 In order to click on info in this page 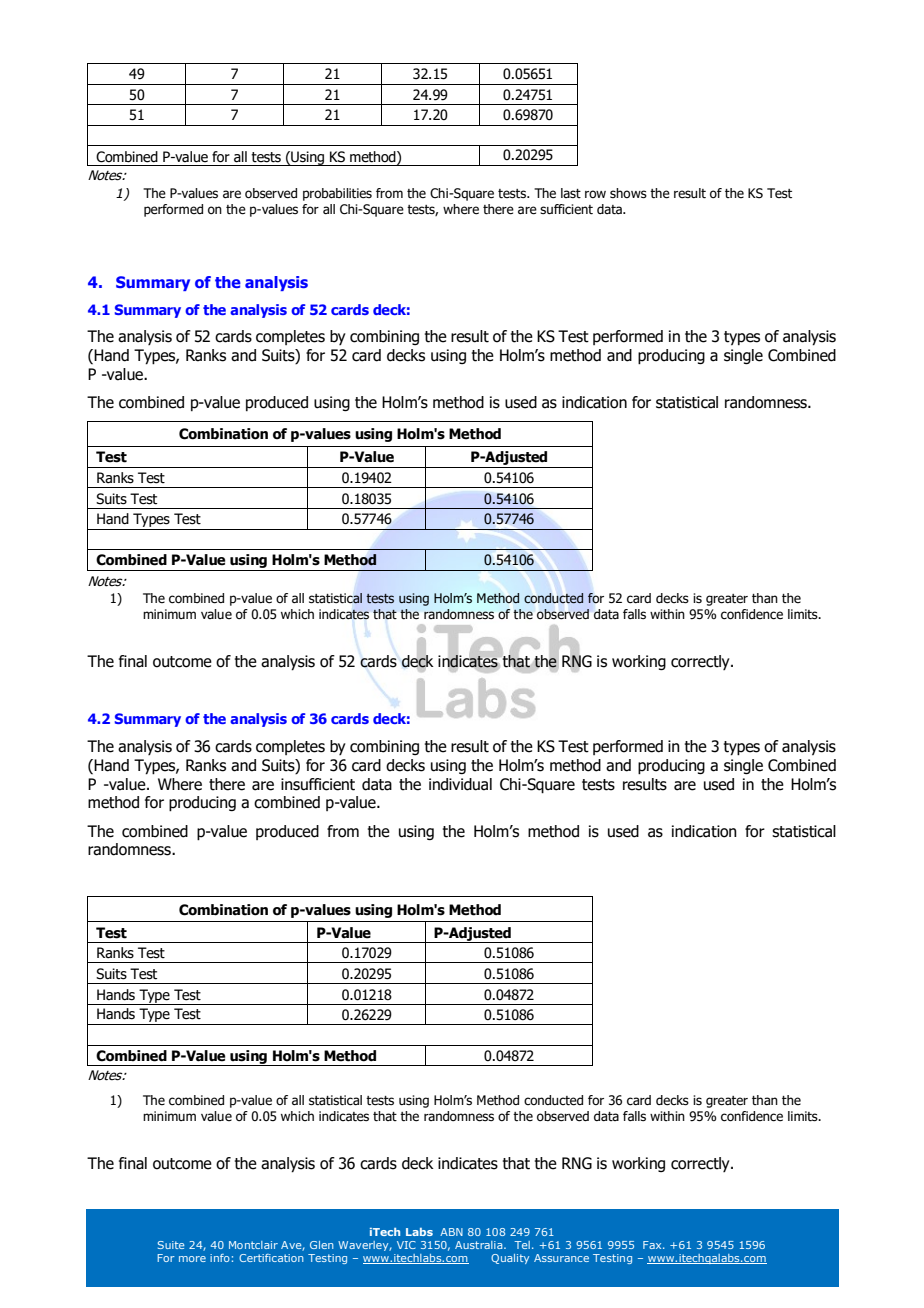, I will do `click(220, 1258)`.
